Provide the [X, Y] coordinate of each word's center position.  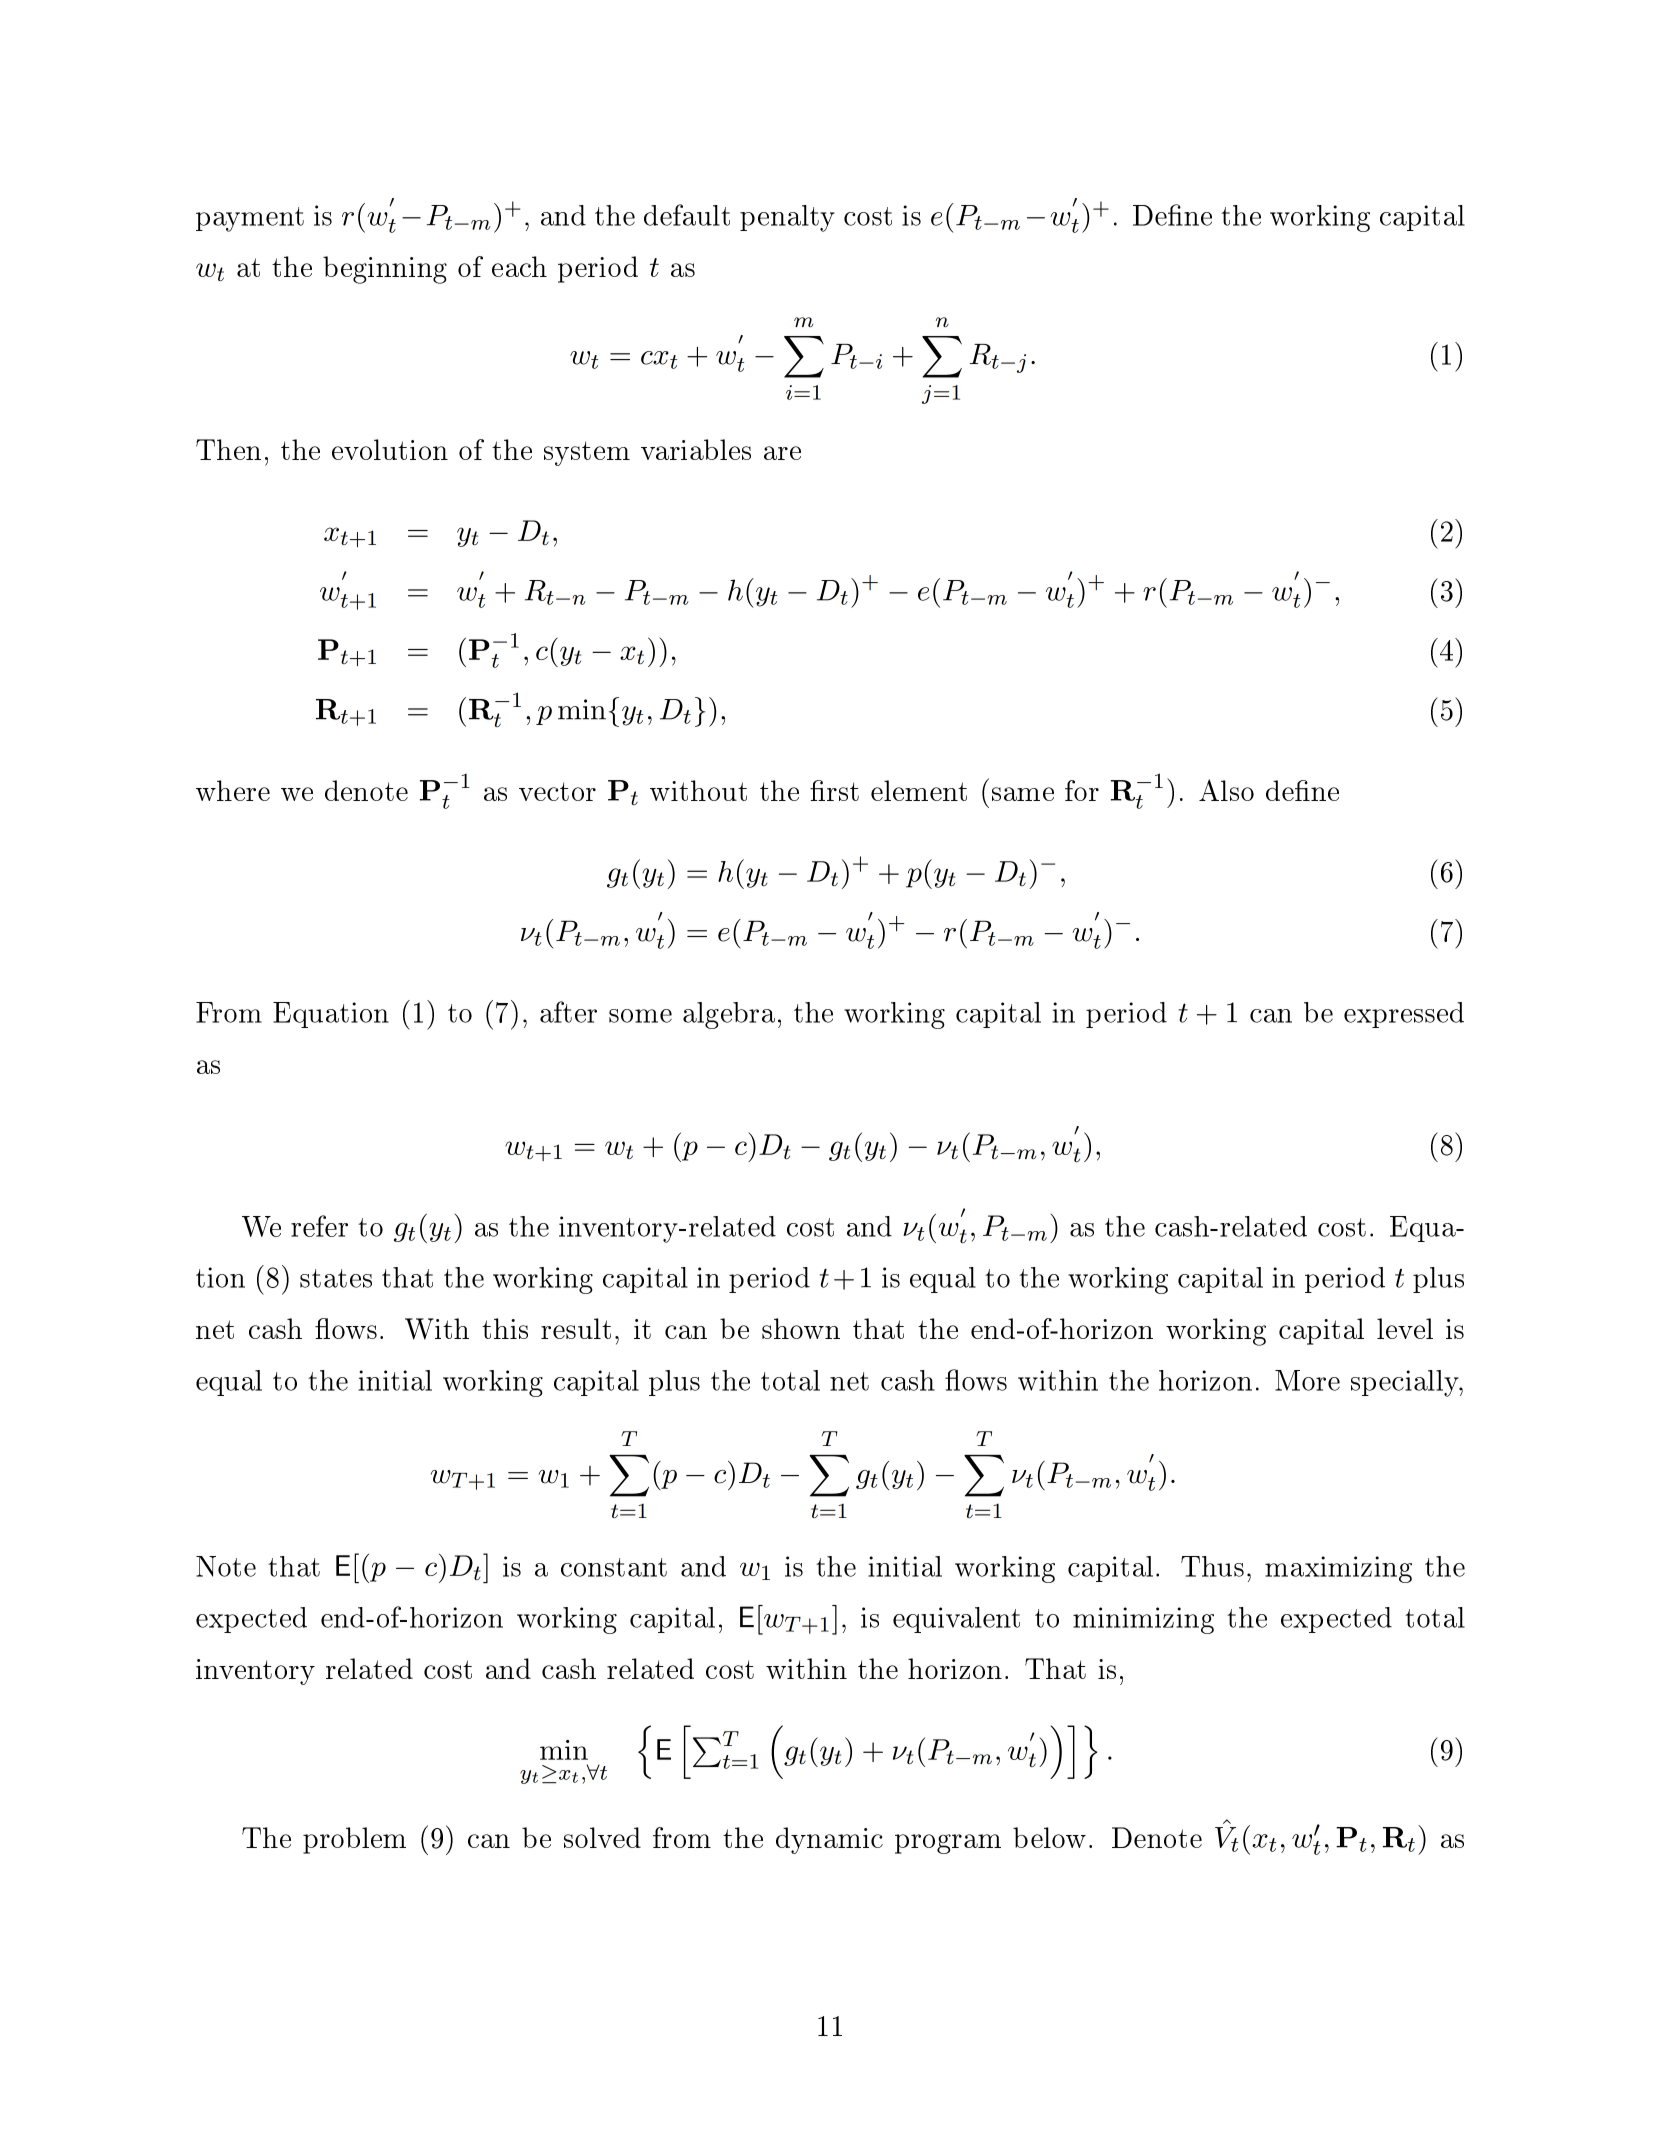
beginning [385, 270]
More [1307, 1380]
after [568, 1012]
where [233, 790]
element [919, 790]
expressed [1404, 1015]
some [640, 1016]
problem [354, 1840]
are [782, 453]
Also [1226, 790]
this [505, 1328]
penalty [787, 218]
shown [801, 1328]
